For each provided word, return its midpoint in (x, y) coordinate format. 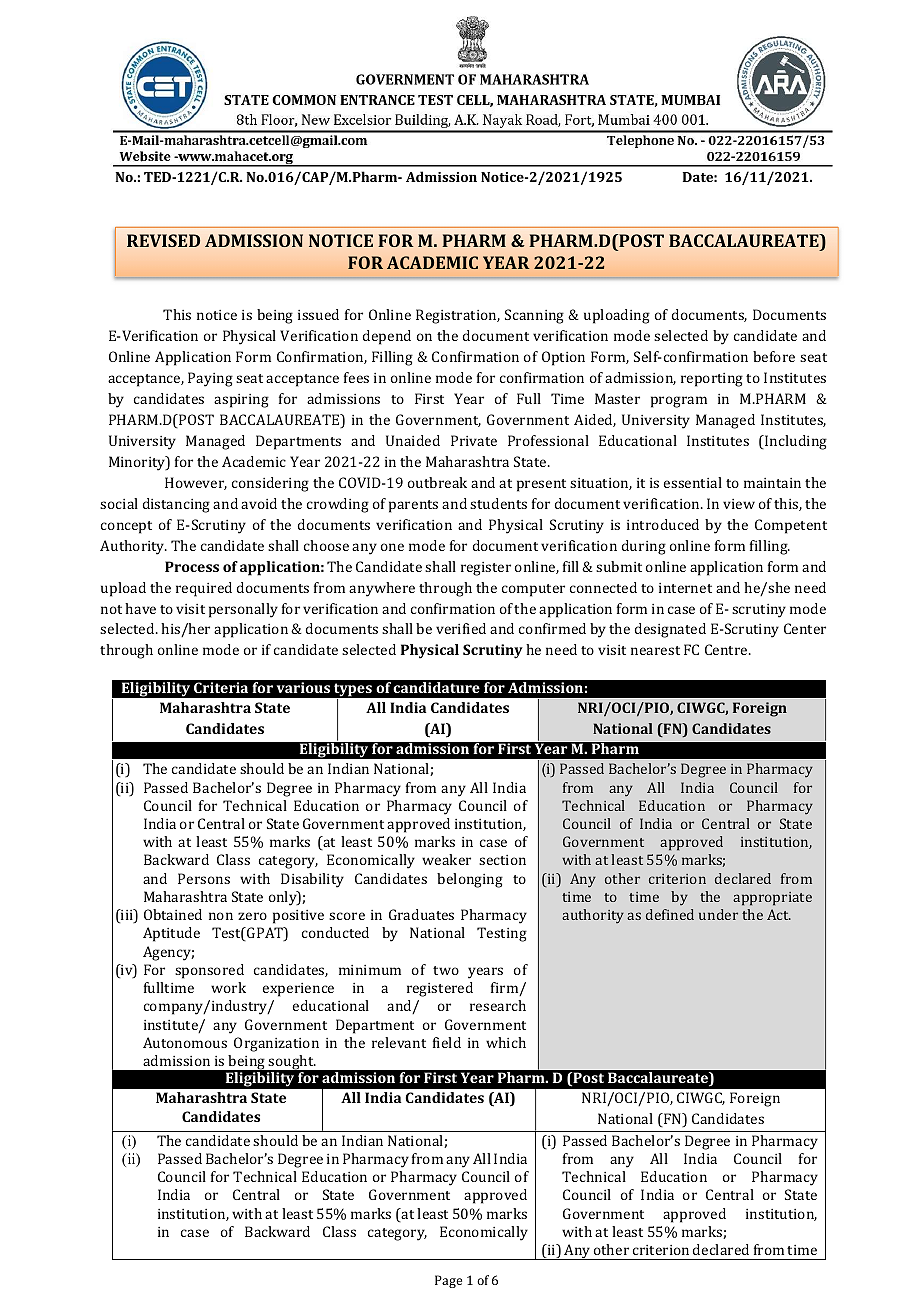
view (739, 504)
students (498, 503)
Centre (727, 649)
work (228, 987)
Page (448, 1281)
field (447, 1042)
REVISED (163, 240)
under (718, 914)
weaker (446, 859)
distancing (176, 505)
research (498, 1005)
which (506, 1042)
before (774, 356)
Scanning (534, 316)
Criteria (221, 687)
